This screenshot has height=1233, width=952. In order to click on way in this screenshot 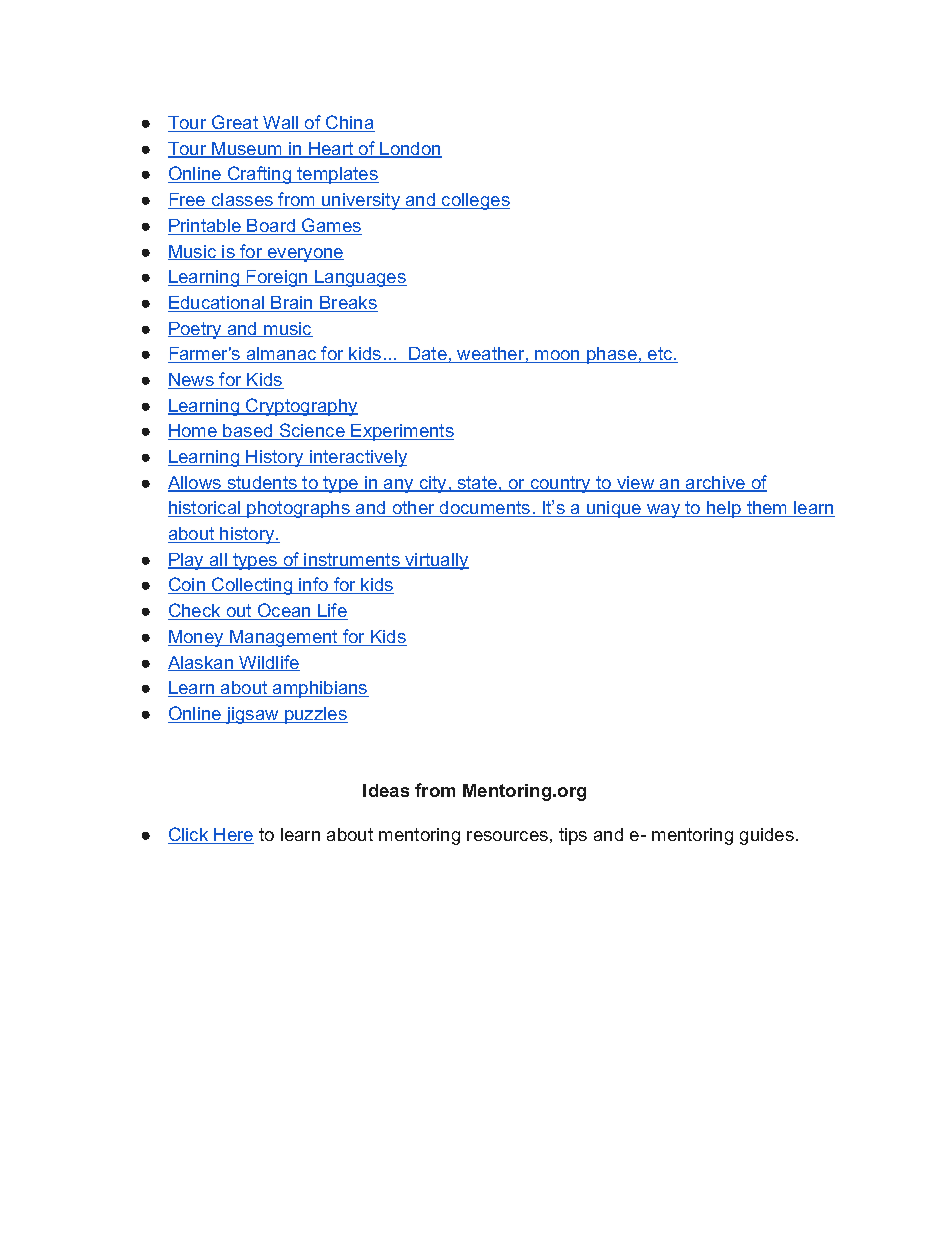, I will do `click(664, 511)`.
